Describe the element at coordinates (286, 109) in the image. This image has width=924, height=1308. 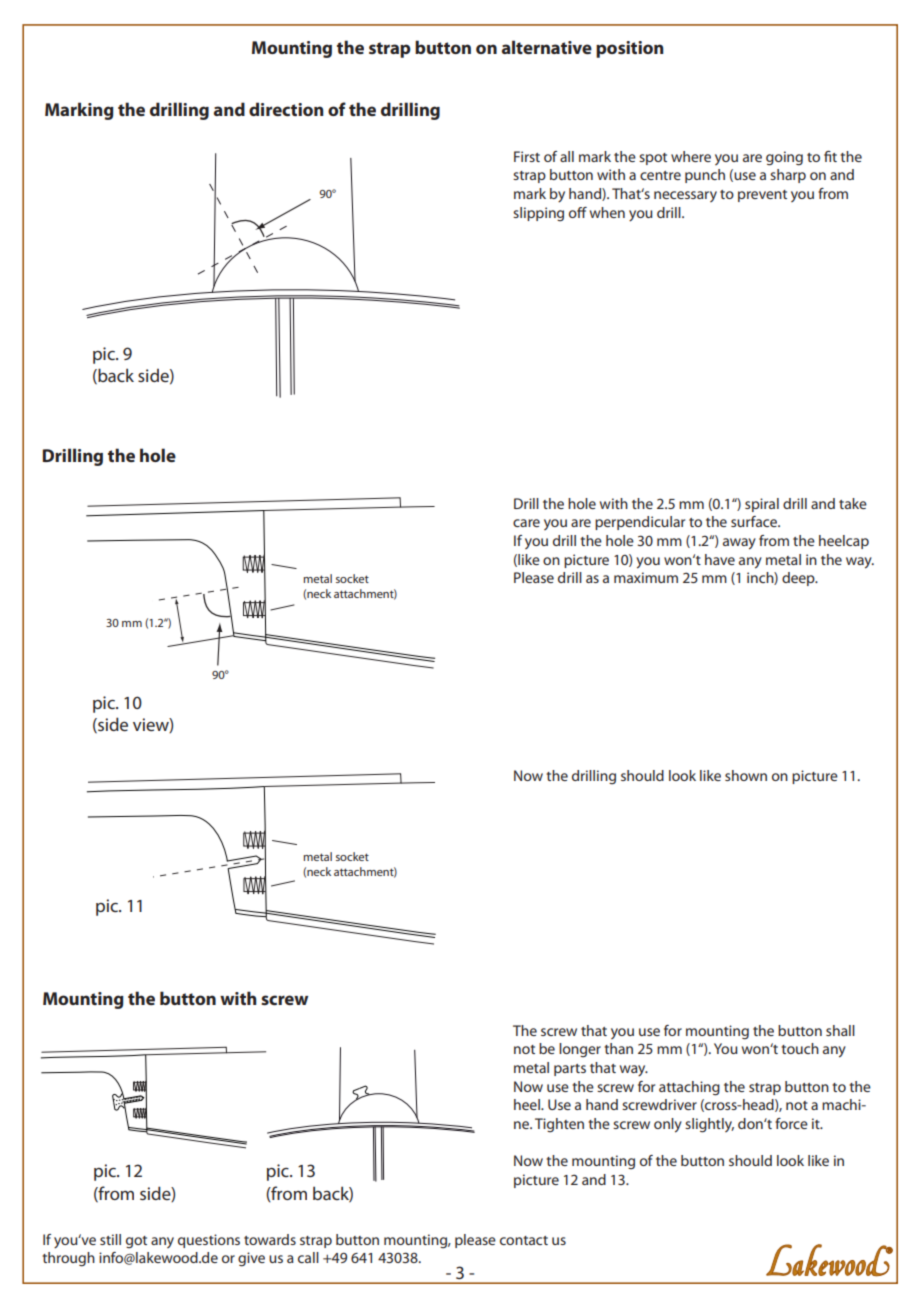
I see `direction` at that location.
